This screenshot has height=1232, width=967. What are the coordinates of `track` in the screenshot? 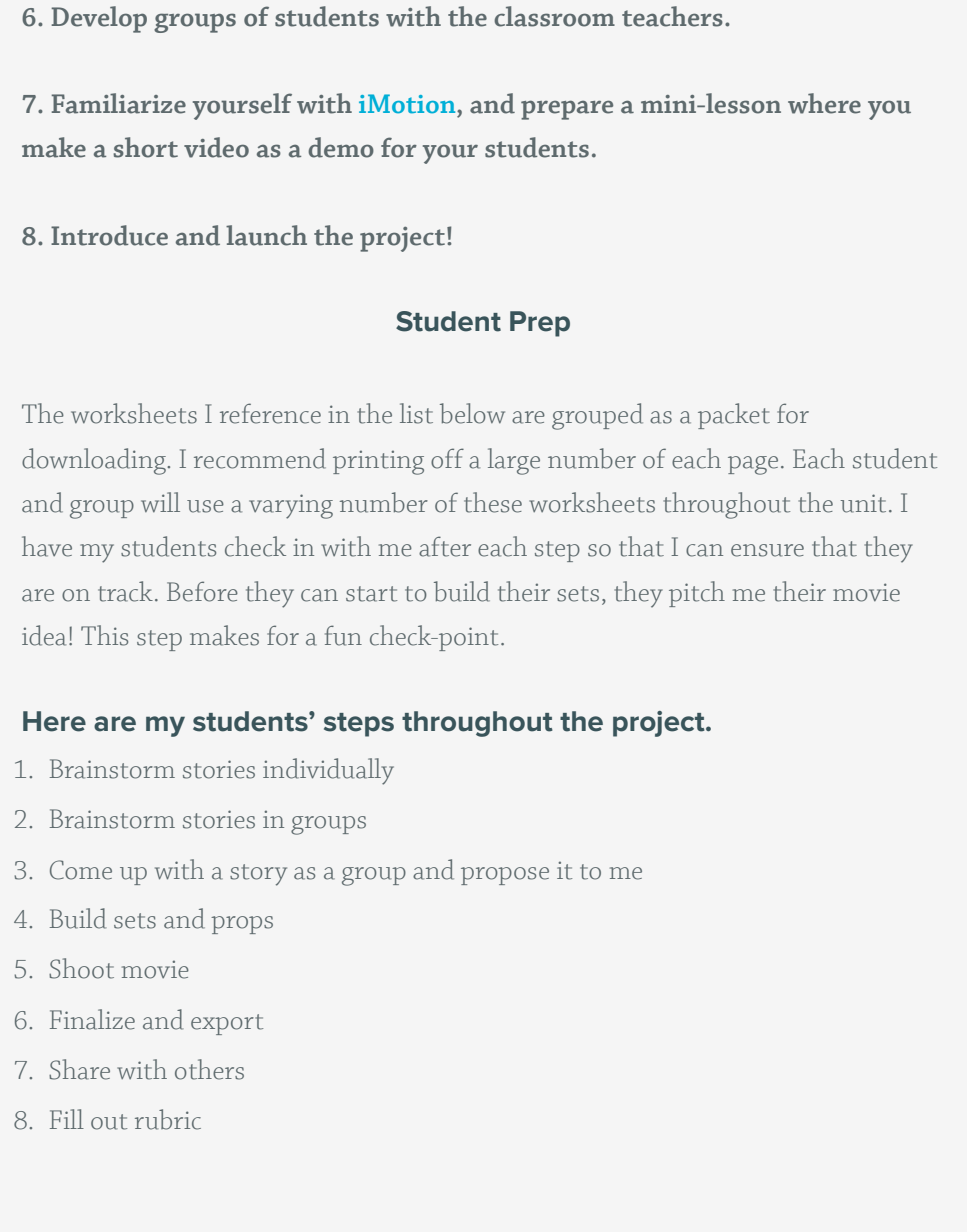 It's located at (125, 591).
